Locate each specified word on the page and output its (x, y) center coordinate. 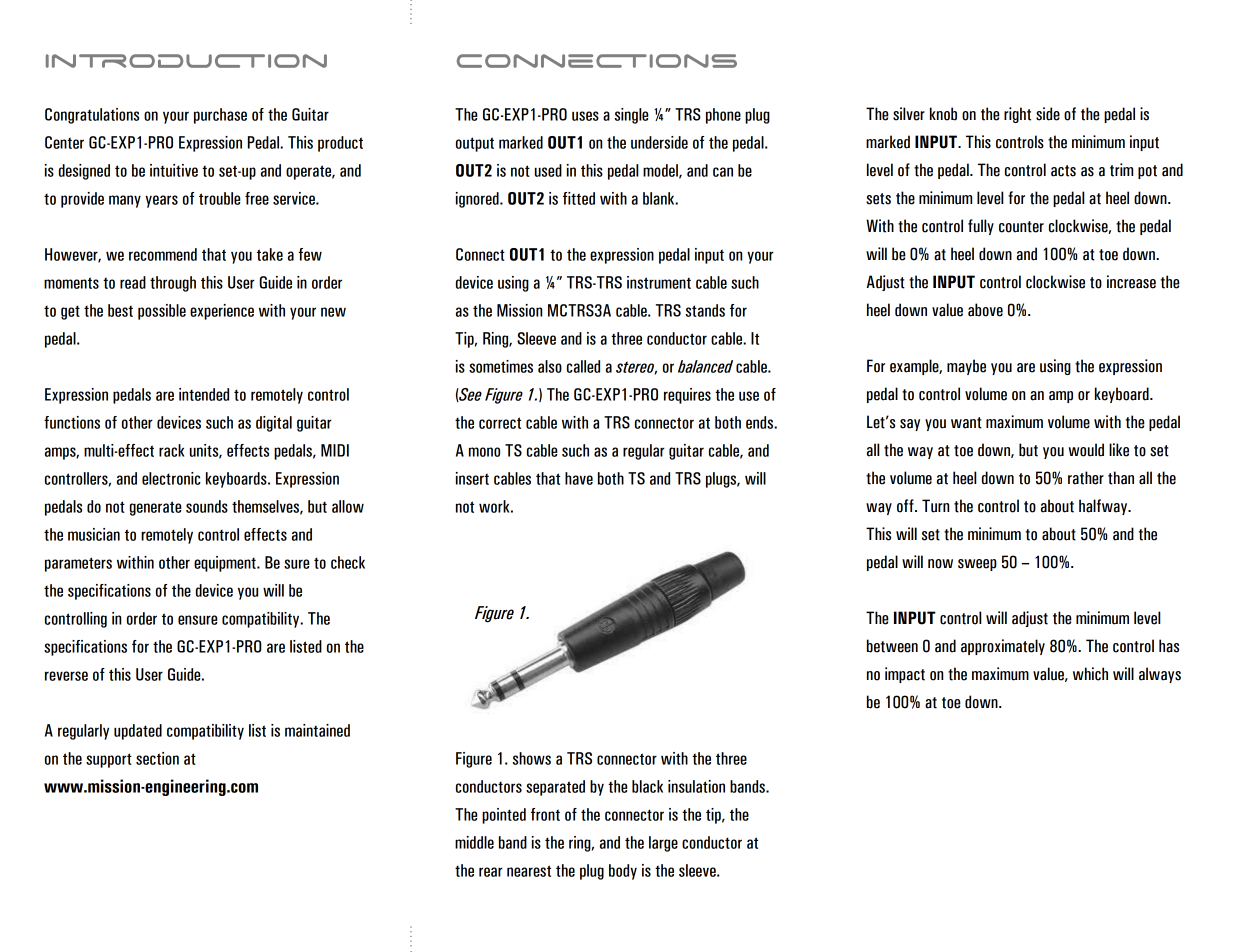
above (985, 310)
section (157, 758)
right (1017, 115)
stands (705, 310)
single (632, 116)
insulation (696, 786)
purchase (220, 116)
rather (1086, 478)
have (579, 478)
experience (222, 312)
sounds (207, 506)
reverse (66, 676)
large (663, 844)
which (1090, 674)
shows (532, 758)
